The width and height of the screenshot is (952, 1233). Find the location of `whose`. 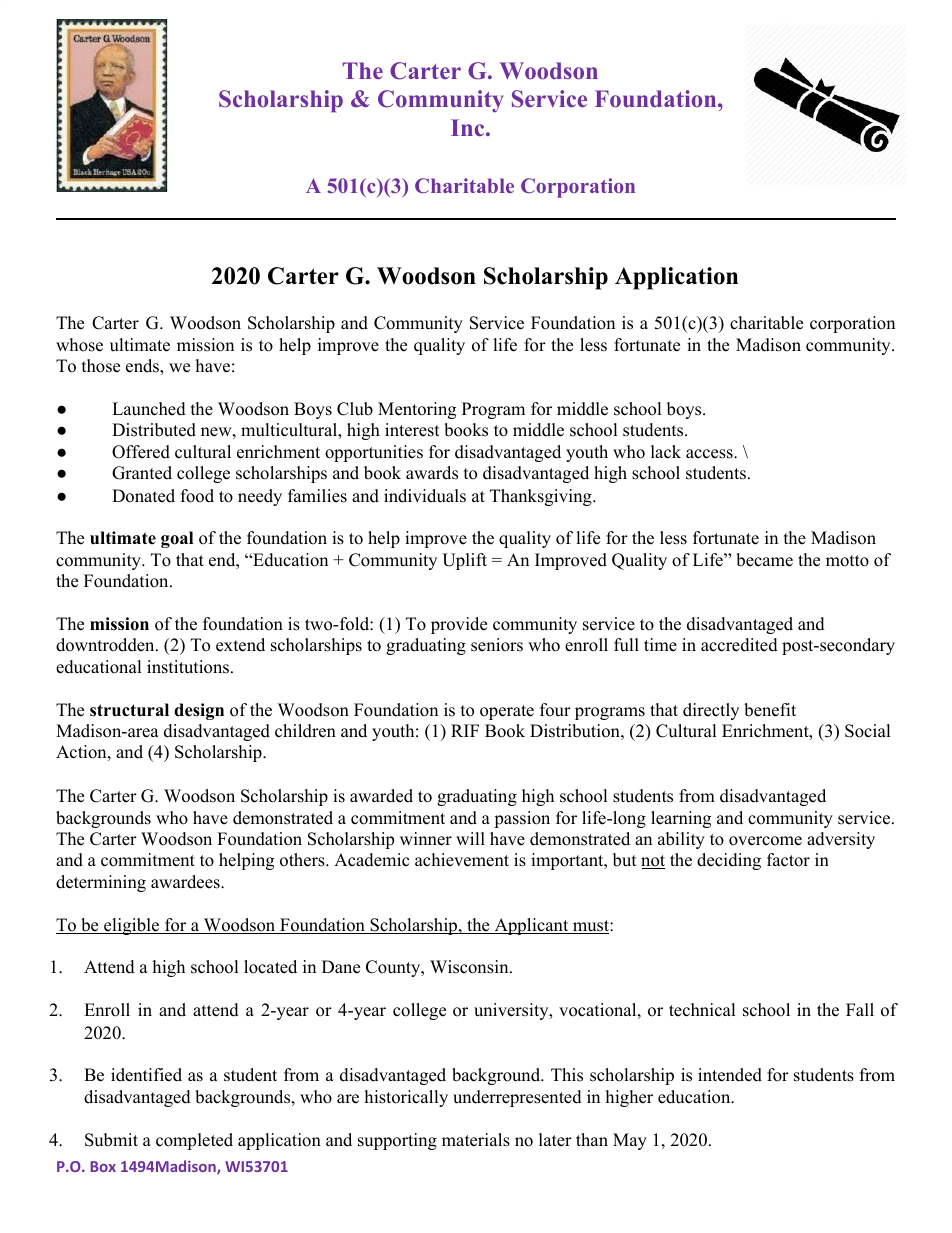

whose is located at coordinates (79, 345).
